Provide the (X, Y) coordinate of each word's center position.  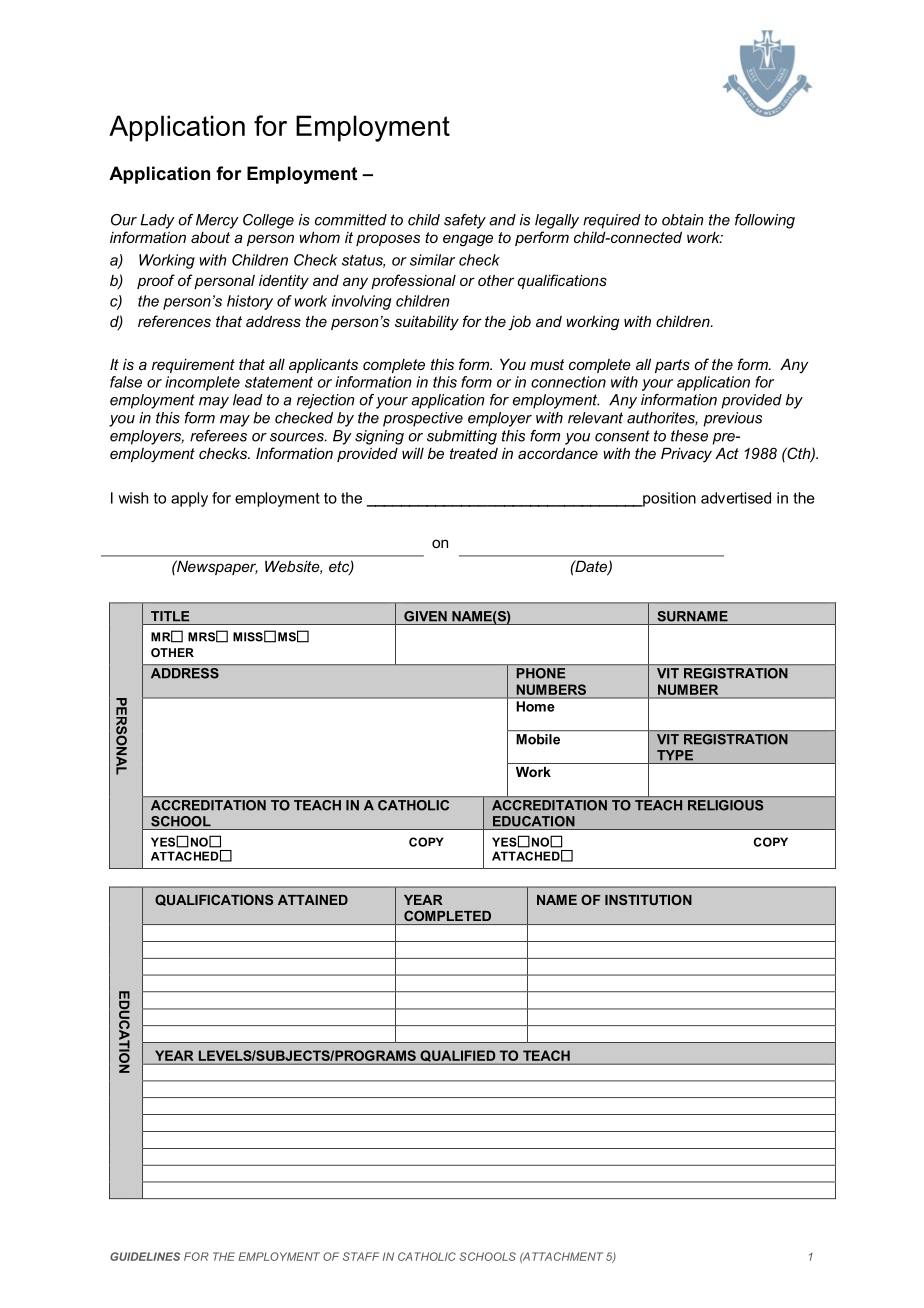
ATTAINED (313, 900)
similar (432, 260)
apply (189, 499)
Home (535, 706)
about (210, 237)
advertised (736, 498)
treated (474, 453)
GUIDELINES (145, 1256)
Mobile (538, 739)
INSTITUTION (648, 899)
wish (133, 498)
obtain (682, 220)
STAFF (361, 1256)
